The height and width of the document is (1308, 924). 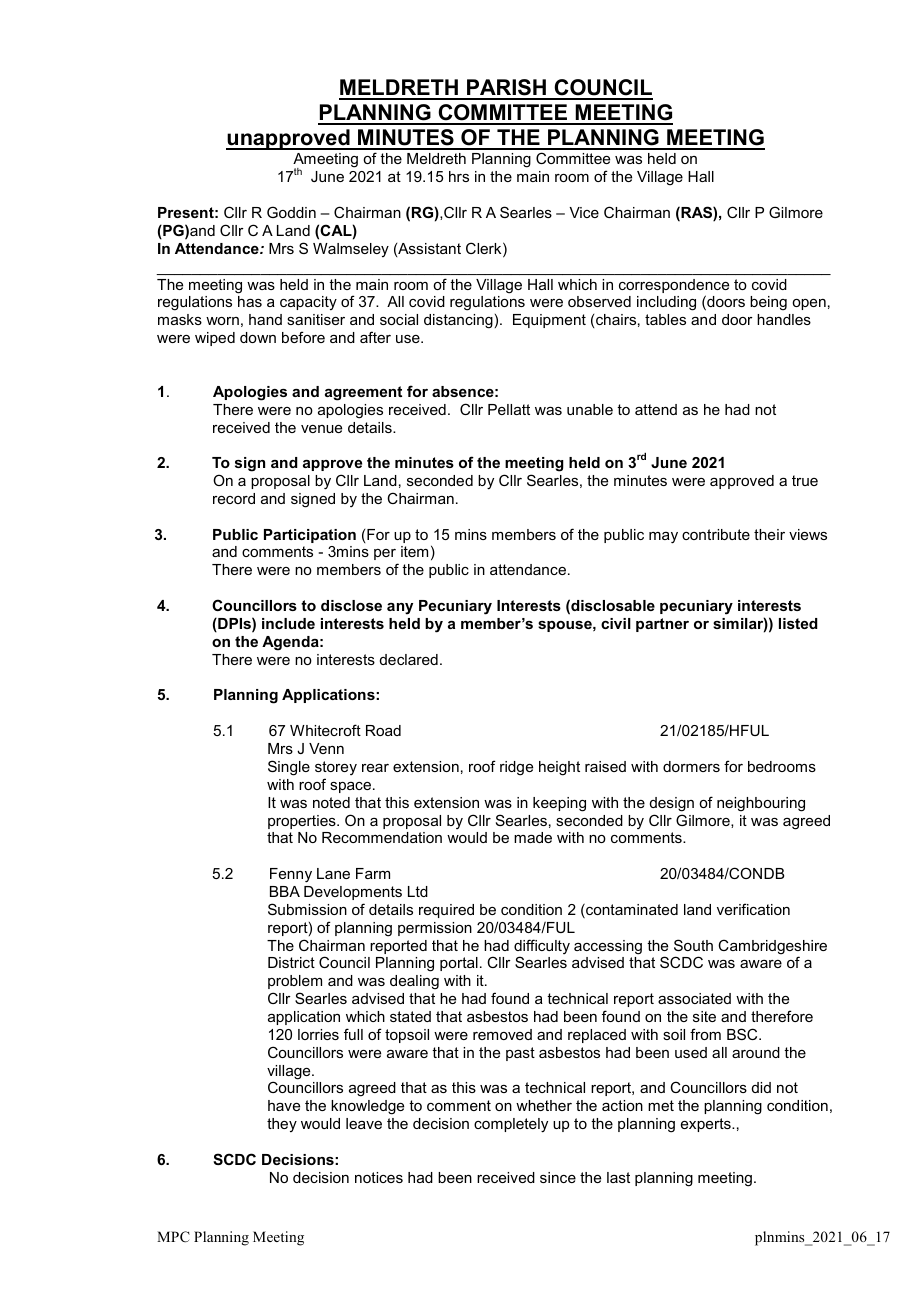 I want to click on height, so click(x=559, y=768).
